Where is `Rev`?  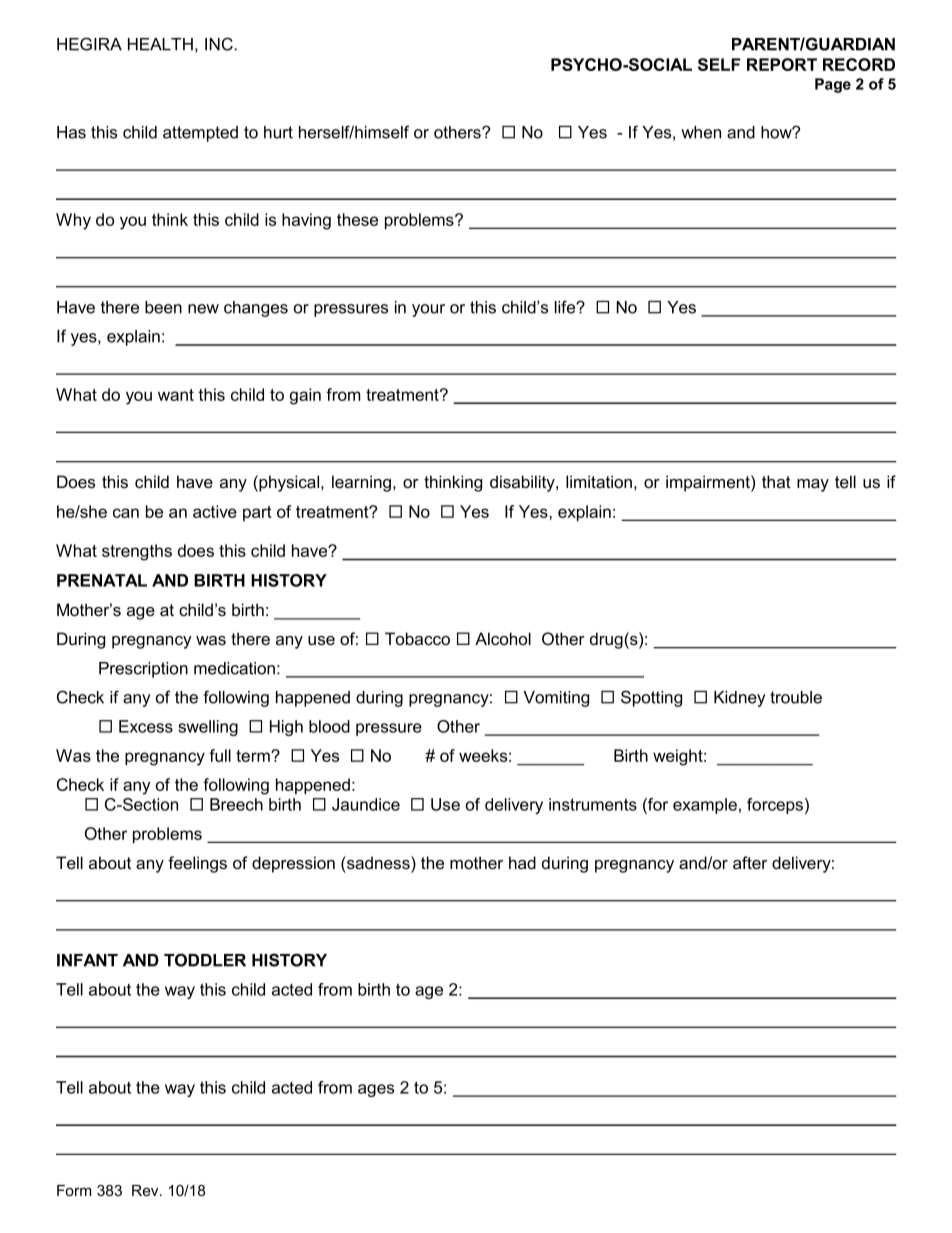
Rev is located at coordinates (146, 1190).
